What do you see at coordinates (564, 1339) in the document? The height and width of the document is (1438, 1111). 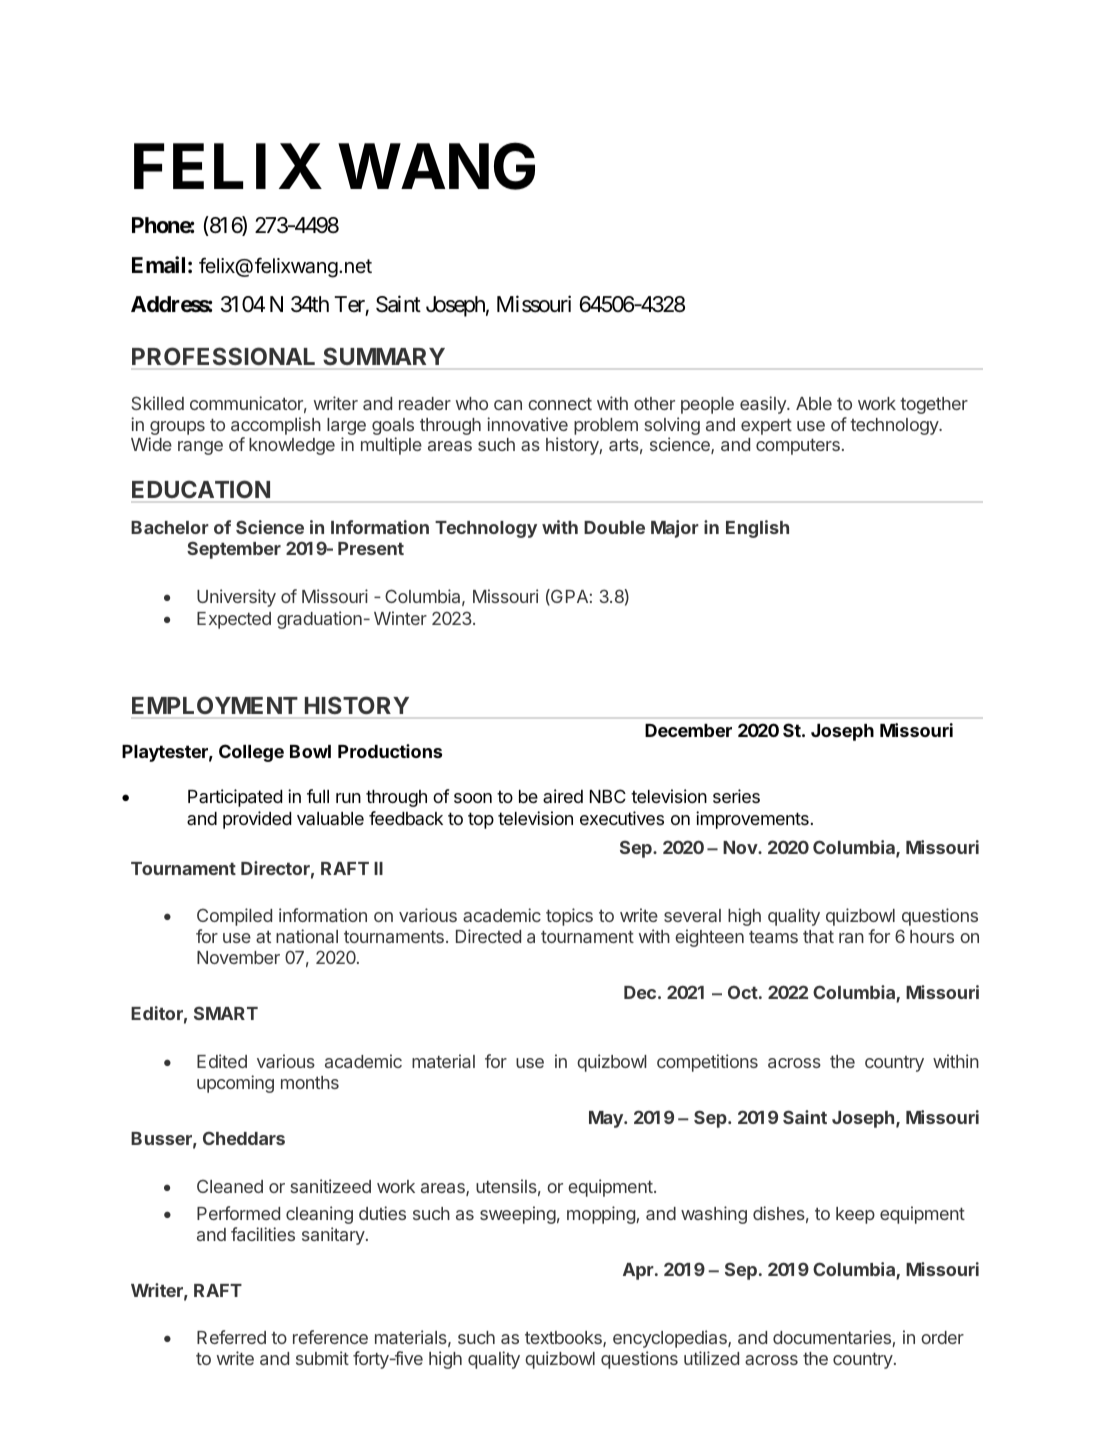 I see `textbooks` at bounding box center [564, 1339].
